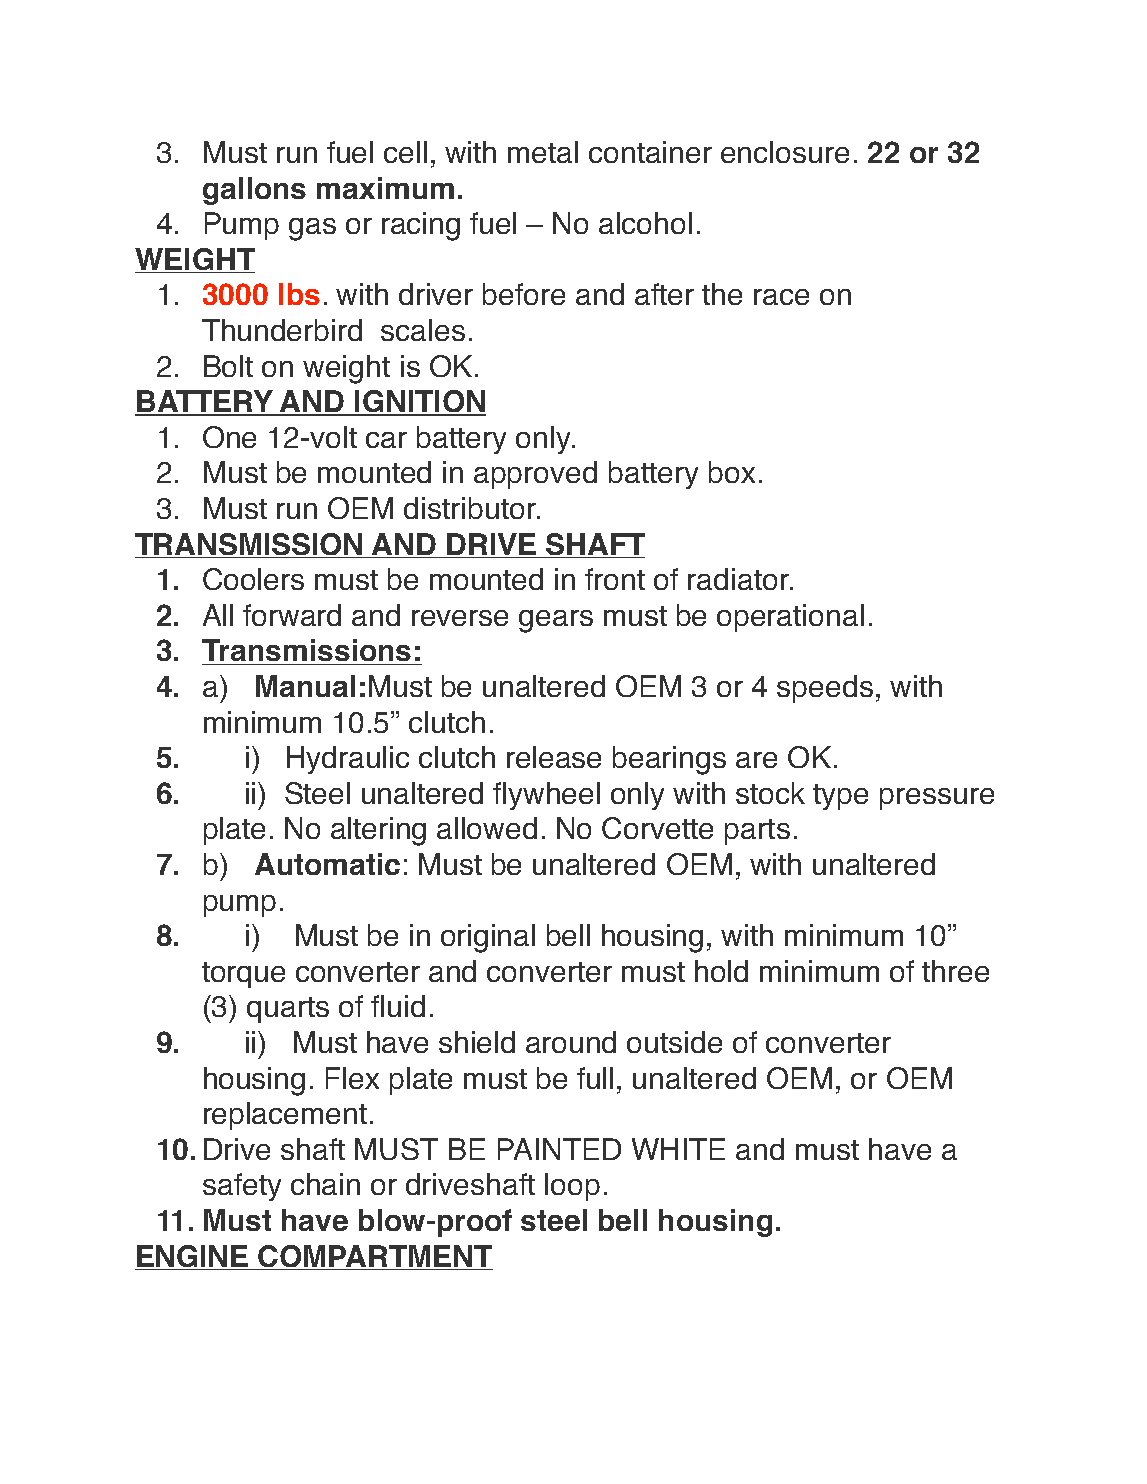  I want to click on type, so click(840, 797).
